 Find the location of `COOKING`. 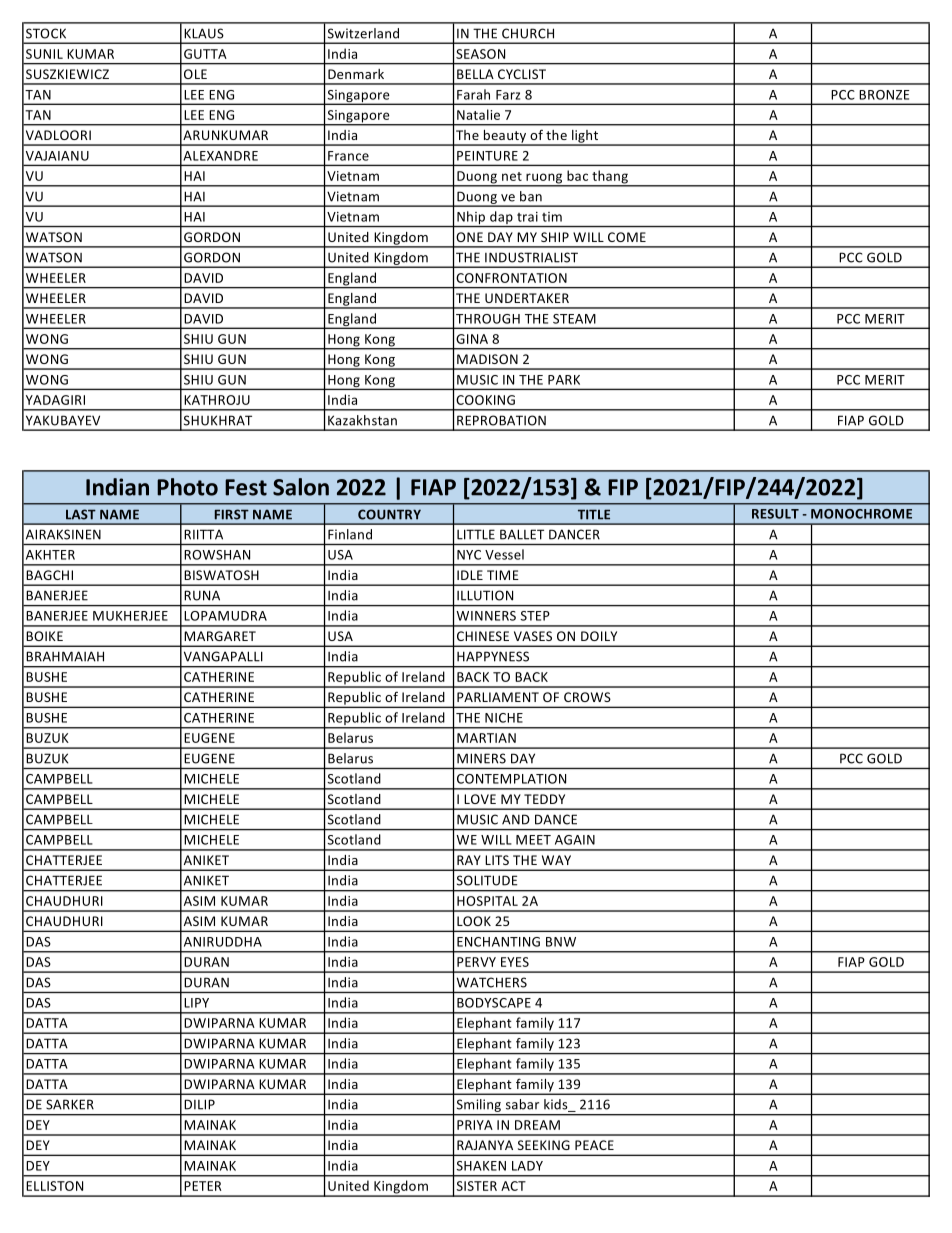

COOKING is located at coordinates (485, 400).
